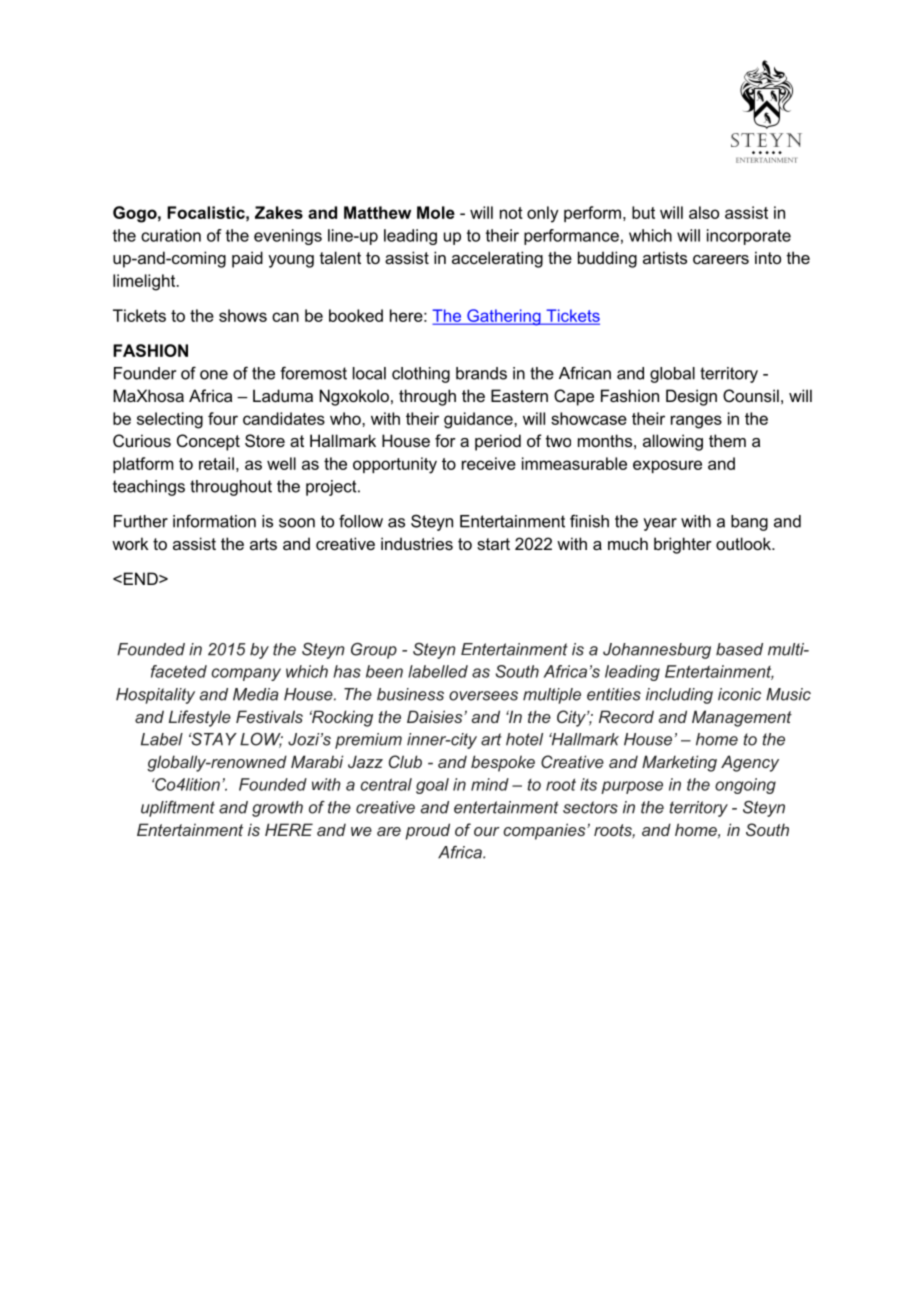 Image resolution: width=924 pixels, height=1308 pixels. Describe the element at coordinates (749, 523) in the image. I see `bang` at that location.
